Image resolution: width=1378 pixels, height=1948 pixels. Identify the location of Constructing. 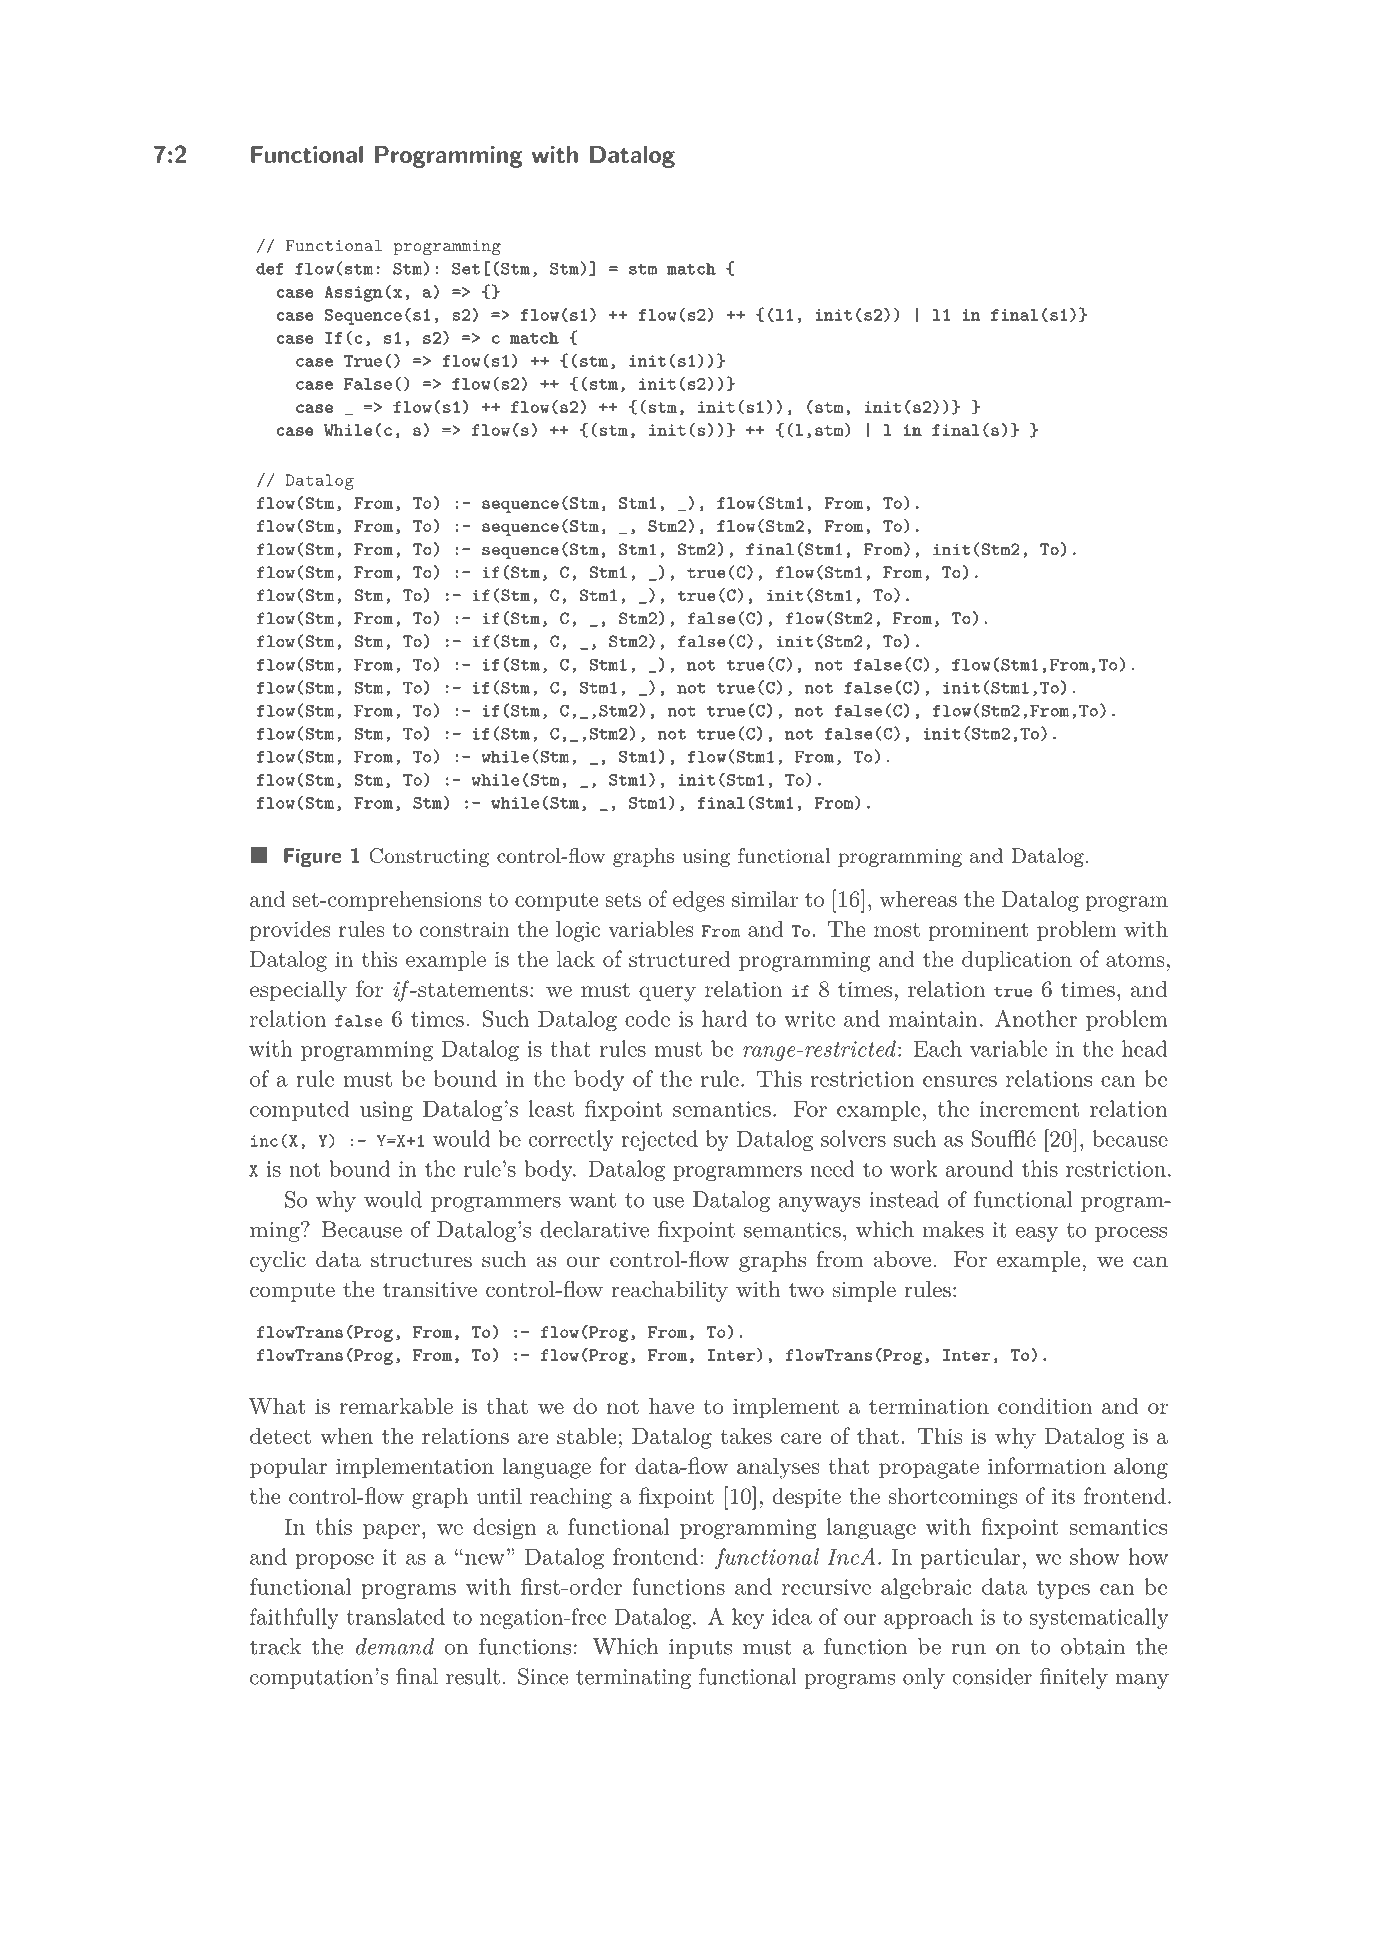
(429, 857).
